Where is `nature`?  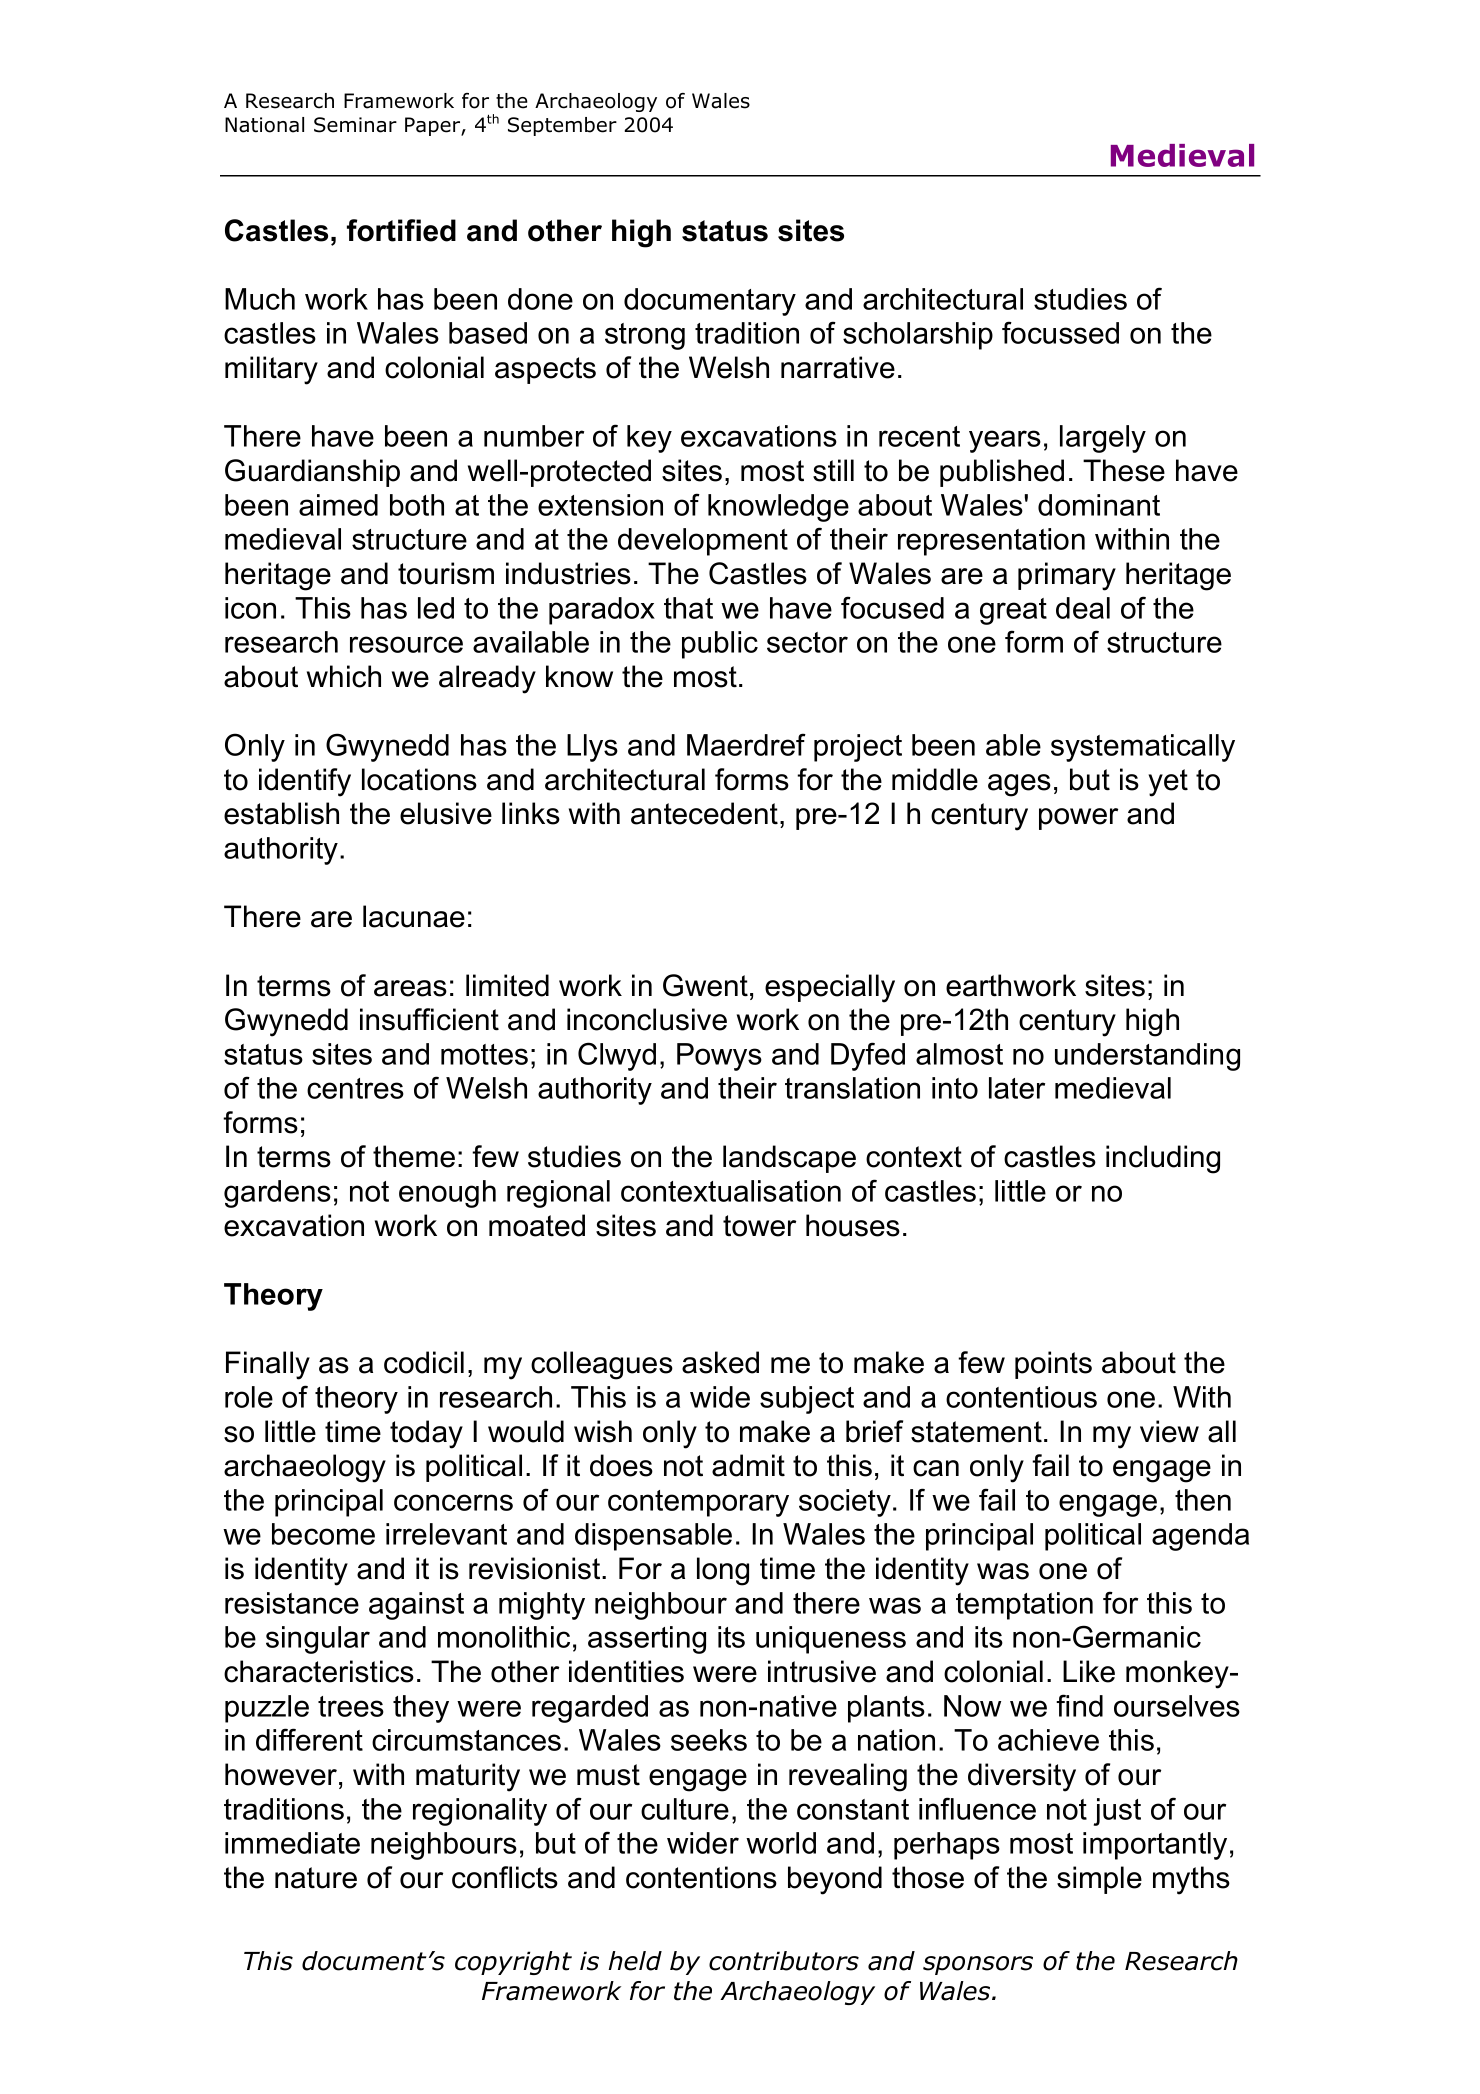
nature is located at coordinates (316, 1878).
